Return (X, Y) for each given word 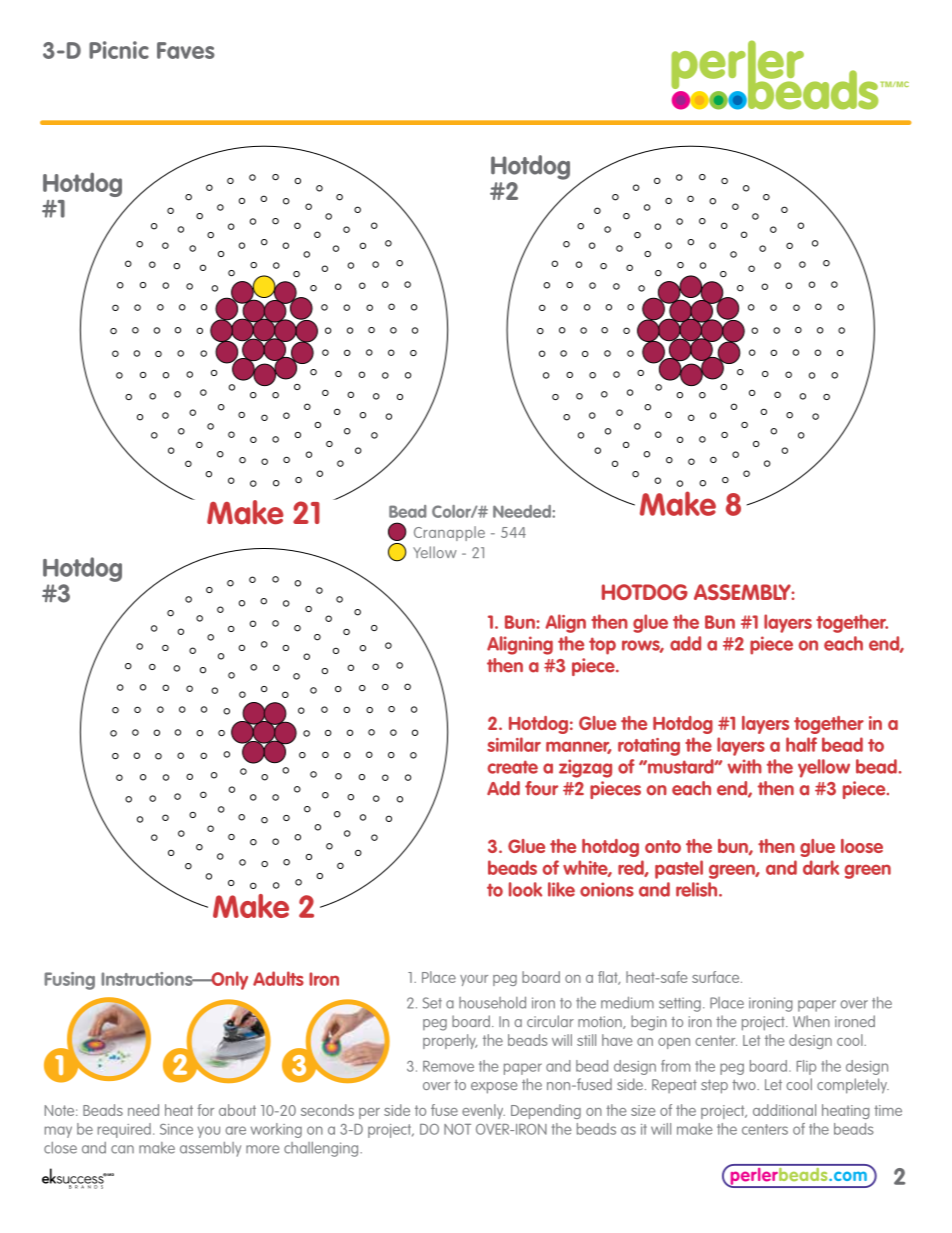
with (745, 766)
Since (176, 1129)
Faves (186, 50)
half (801, 744)
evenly (483, 1111)
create (512, 767)
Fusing (69, 981)
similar (514, 744)
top (602, 646)
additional (784, 1110)
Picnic (119, 50)
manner (578, 747)
